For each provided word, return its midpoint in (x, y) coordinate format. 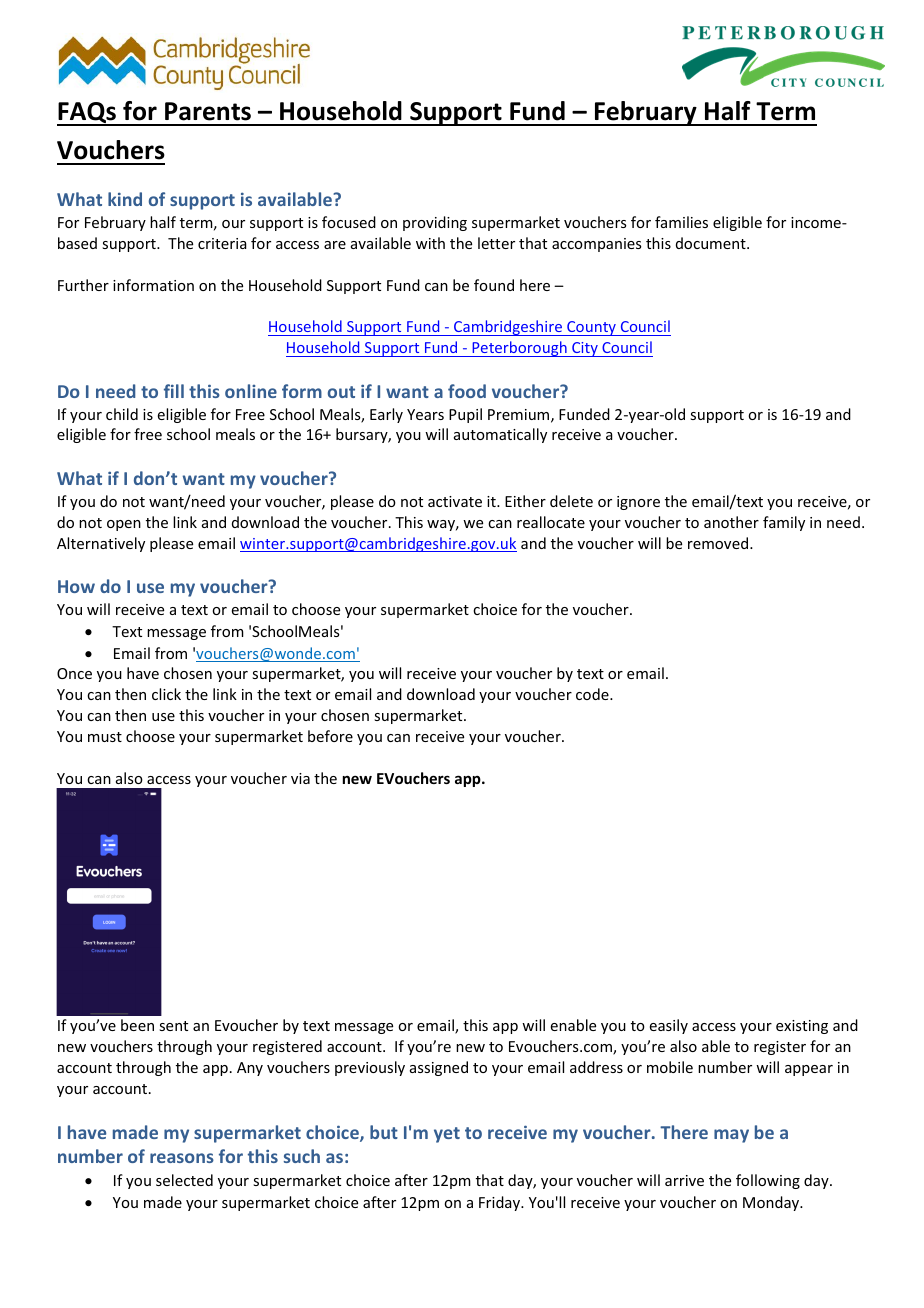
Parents (208, 111)
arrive (684, 1180)
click (166, 694)
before (330, 736)
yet (447, 1135)
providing (435, 223)
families (681, 222)
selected (184, 1180)
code (593, 694)
